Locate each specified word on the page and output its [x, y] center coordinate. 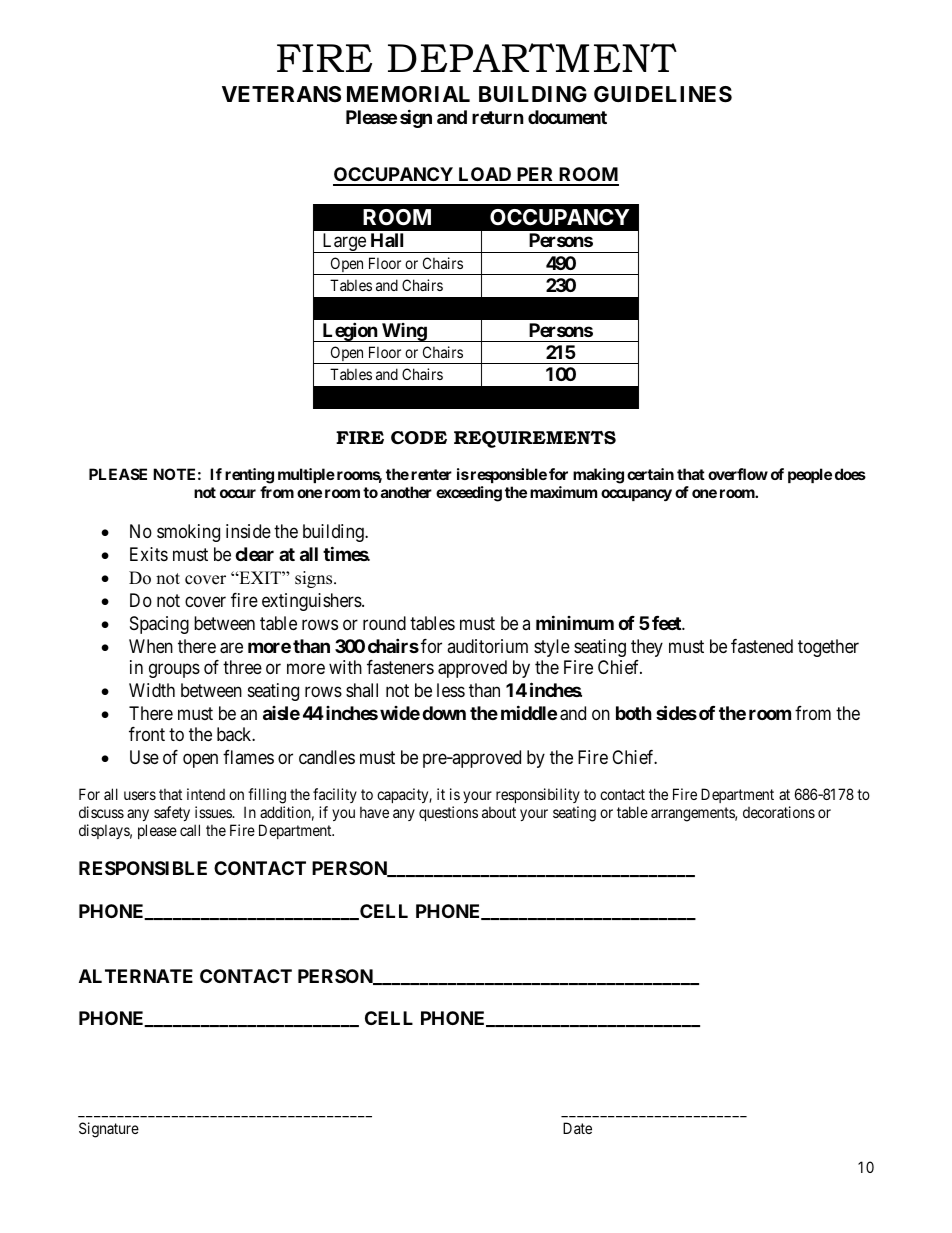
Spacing [159, 625]
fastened [762, 646]
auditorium [487, 646]
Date [577, 1128]
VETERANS [281, 94]
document [567, 117]
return [498, 117]
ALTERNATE [136, 976]
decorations [779, 812]
